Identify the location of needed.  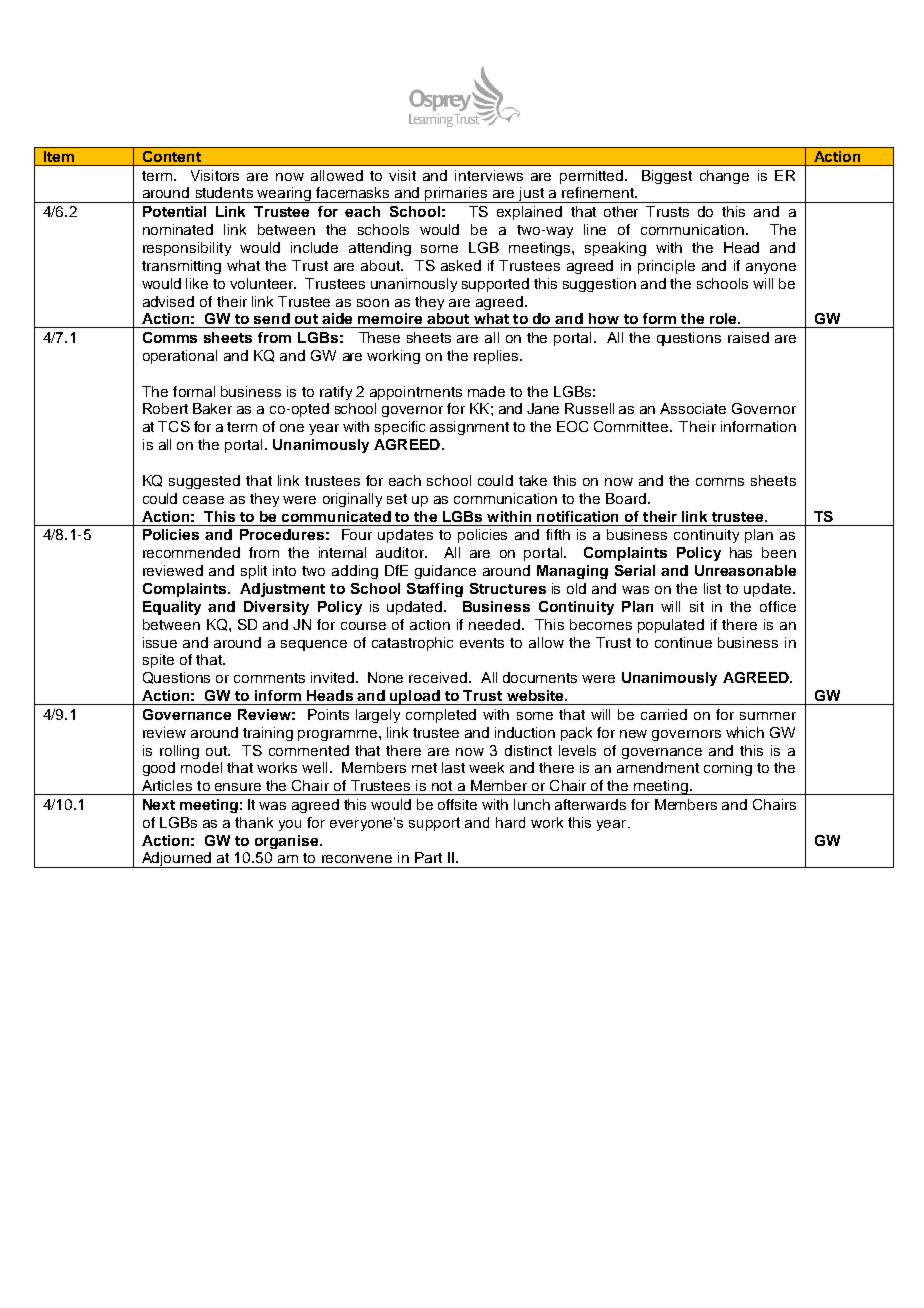
(494, 624).
